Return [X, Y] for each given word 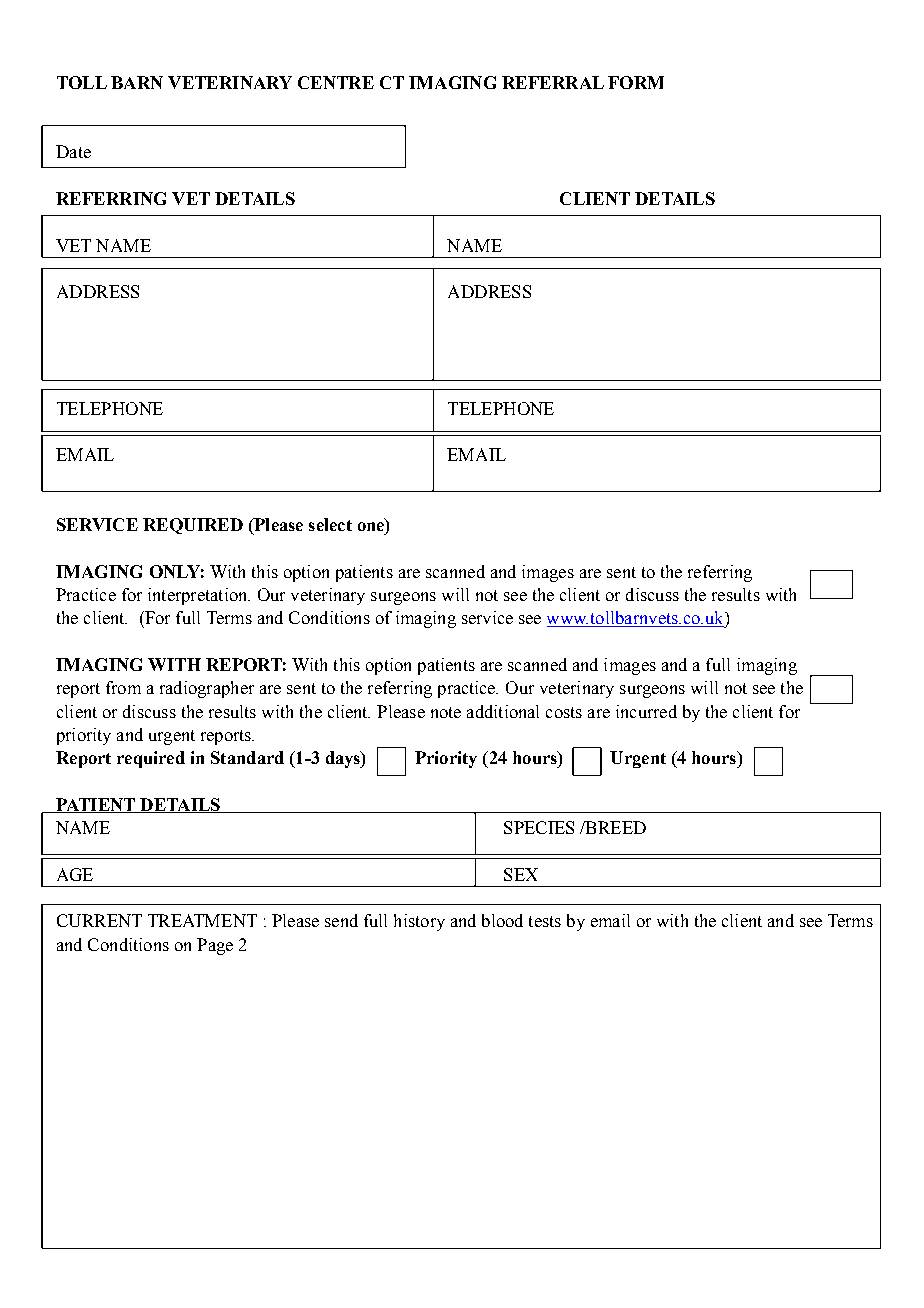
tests [545, 921]
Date [73, 151]
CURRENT [99, 920]
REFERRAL [553, 82]
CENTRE [336, 82]
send [341, 920]
